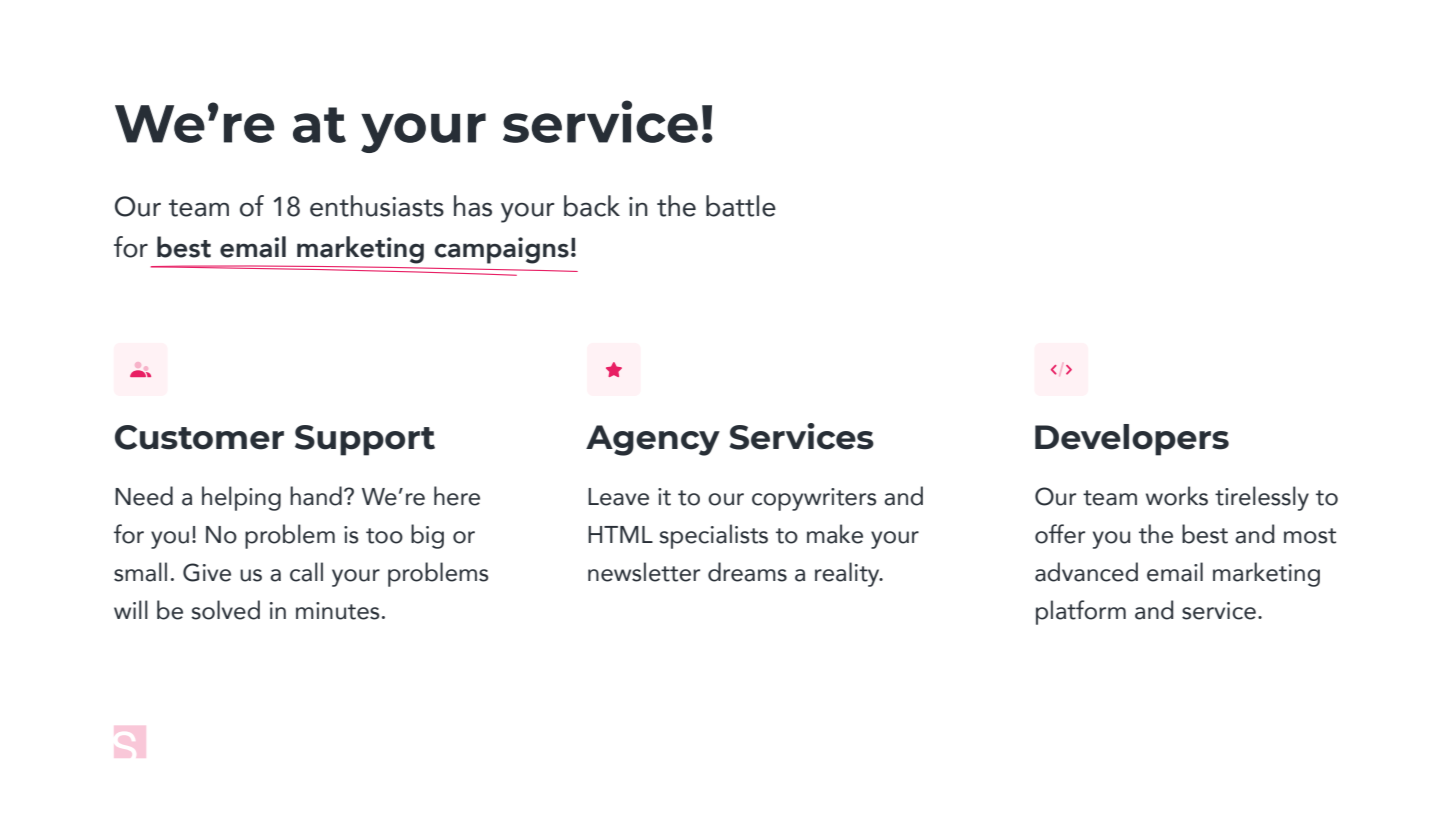 Image resolution: width=1456 pixels, height=819 pixels. I want to click on platform, so click(1081, 612).
